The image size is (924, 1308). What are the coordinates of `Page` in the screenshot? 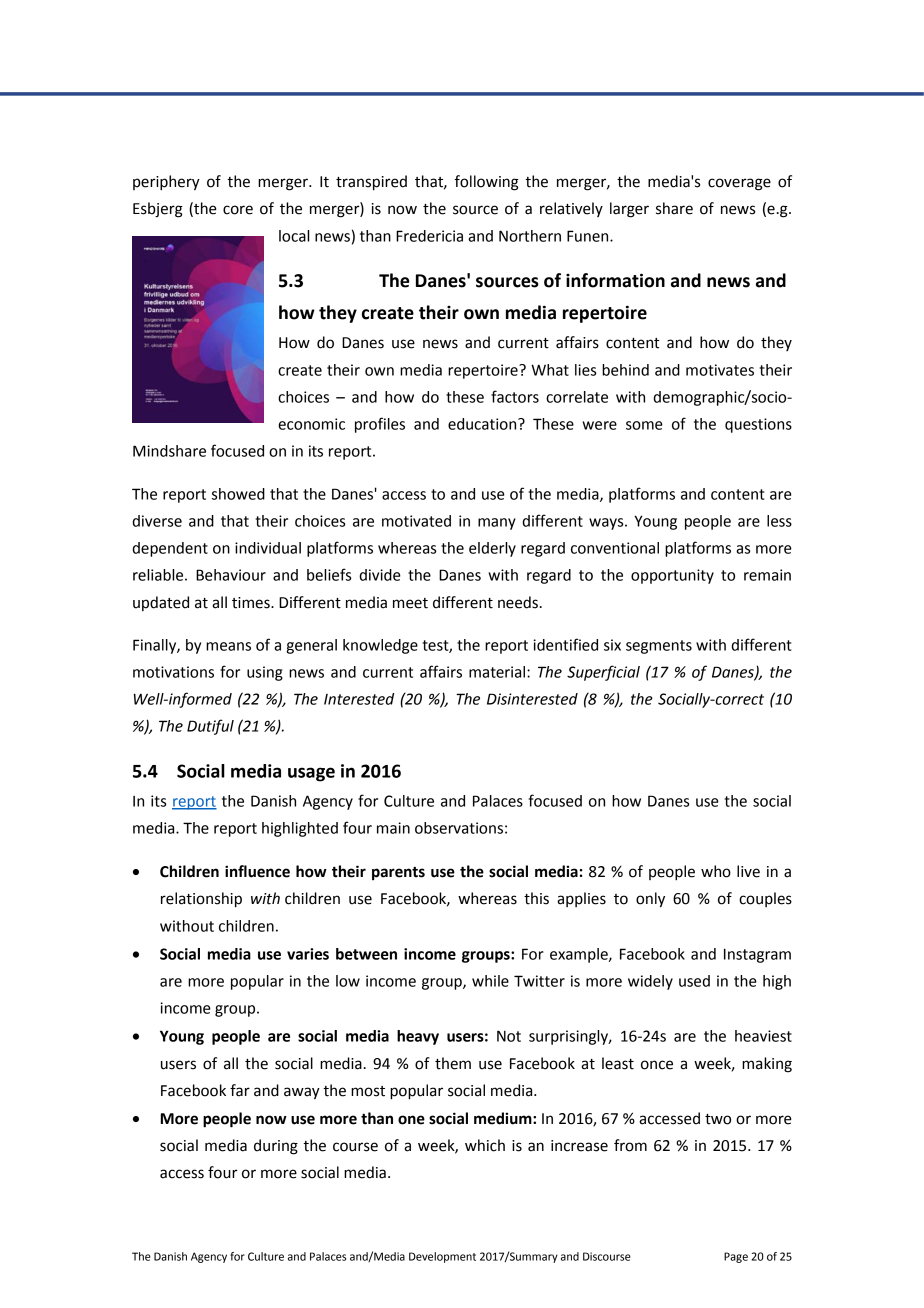 It's located at (736, 1257).
